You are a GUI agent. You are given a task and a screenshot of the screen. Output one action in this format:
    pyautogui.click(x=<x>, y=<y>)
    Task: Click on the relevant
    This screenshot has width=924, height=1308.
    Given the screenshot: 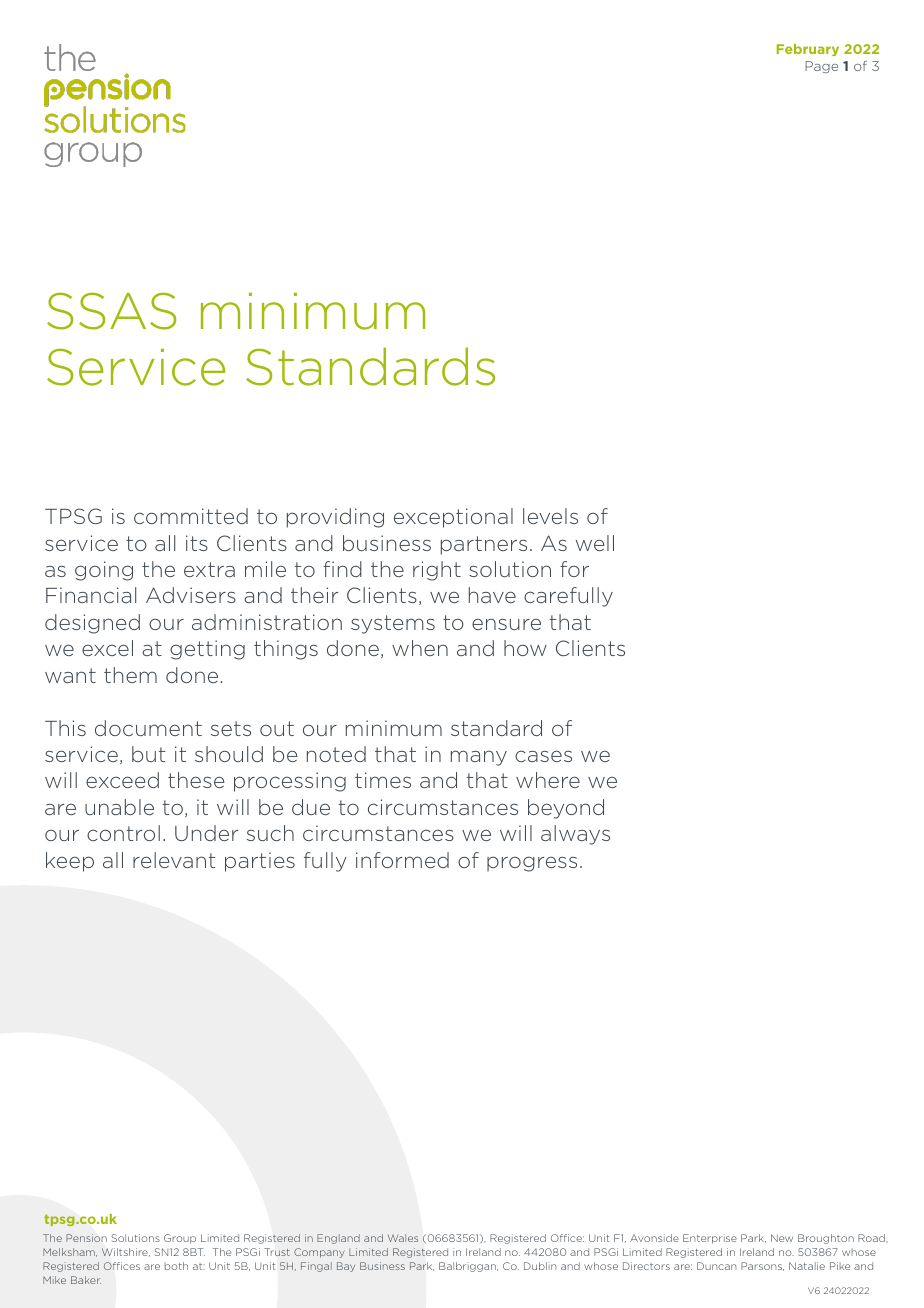 What is the action you would take?
    pyautogui.click(x=174, y=860)
